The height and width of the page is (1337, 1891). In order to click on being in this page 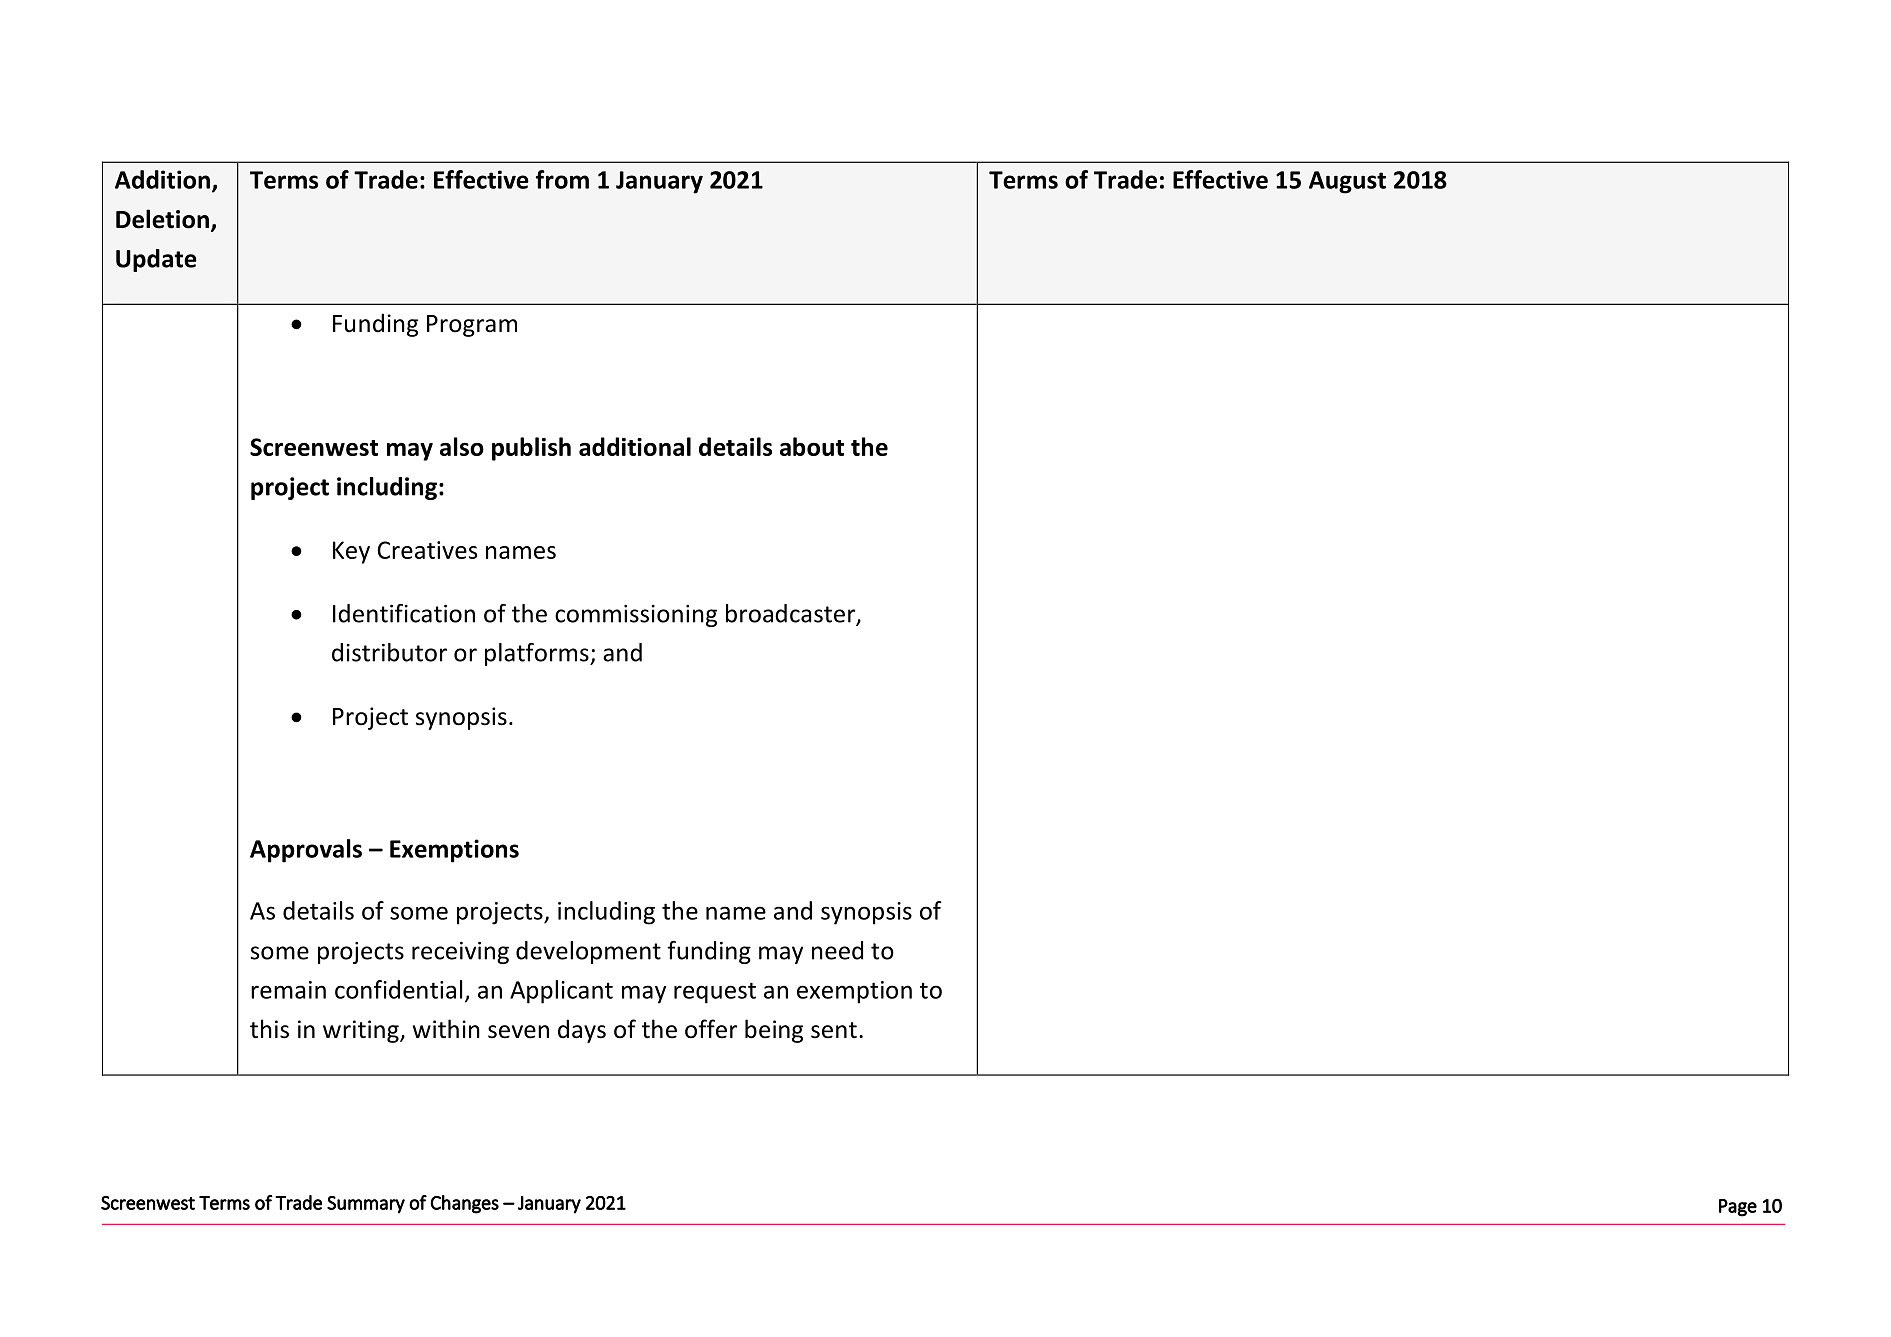, I will do `click(774, 1031)`.
